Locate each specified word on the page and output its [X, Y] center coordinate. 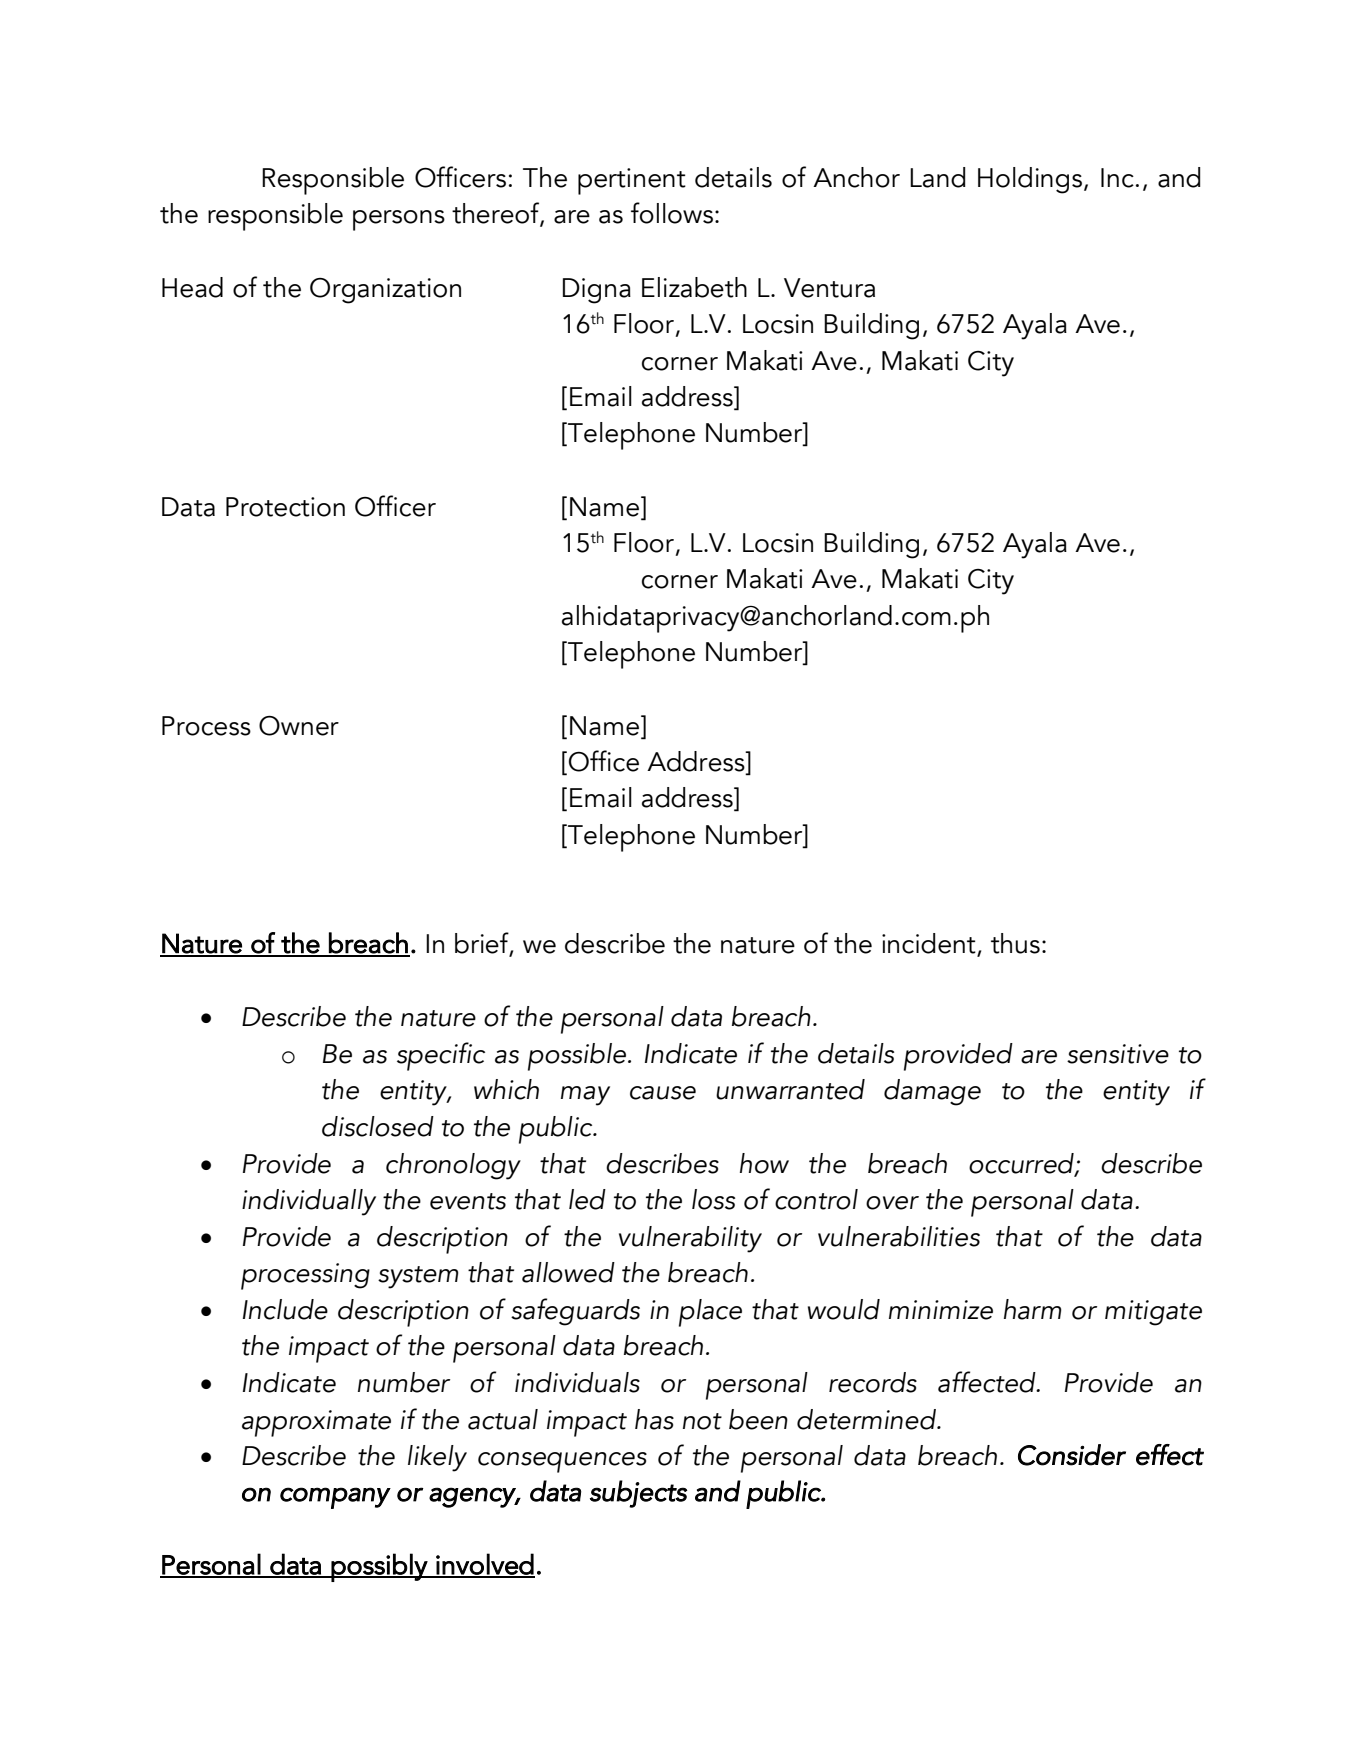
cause [663, 1093]
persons [399, 220]
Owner [299, 725]
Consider [1072, 1455]
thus [1015, 943]
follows [672, 213]
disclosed [378, 1126]
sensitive [1118, 1054]
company [335, 1498]
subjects [639, 1494]
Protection [285, 507]
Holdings [1030, 180]
